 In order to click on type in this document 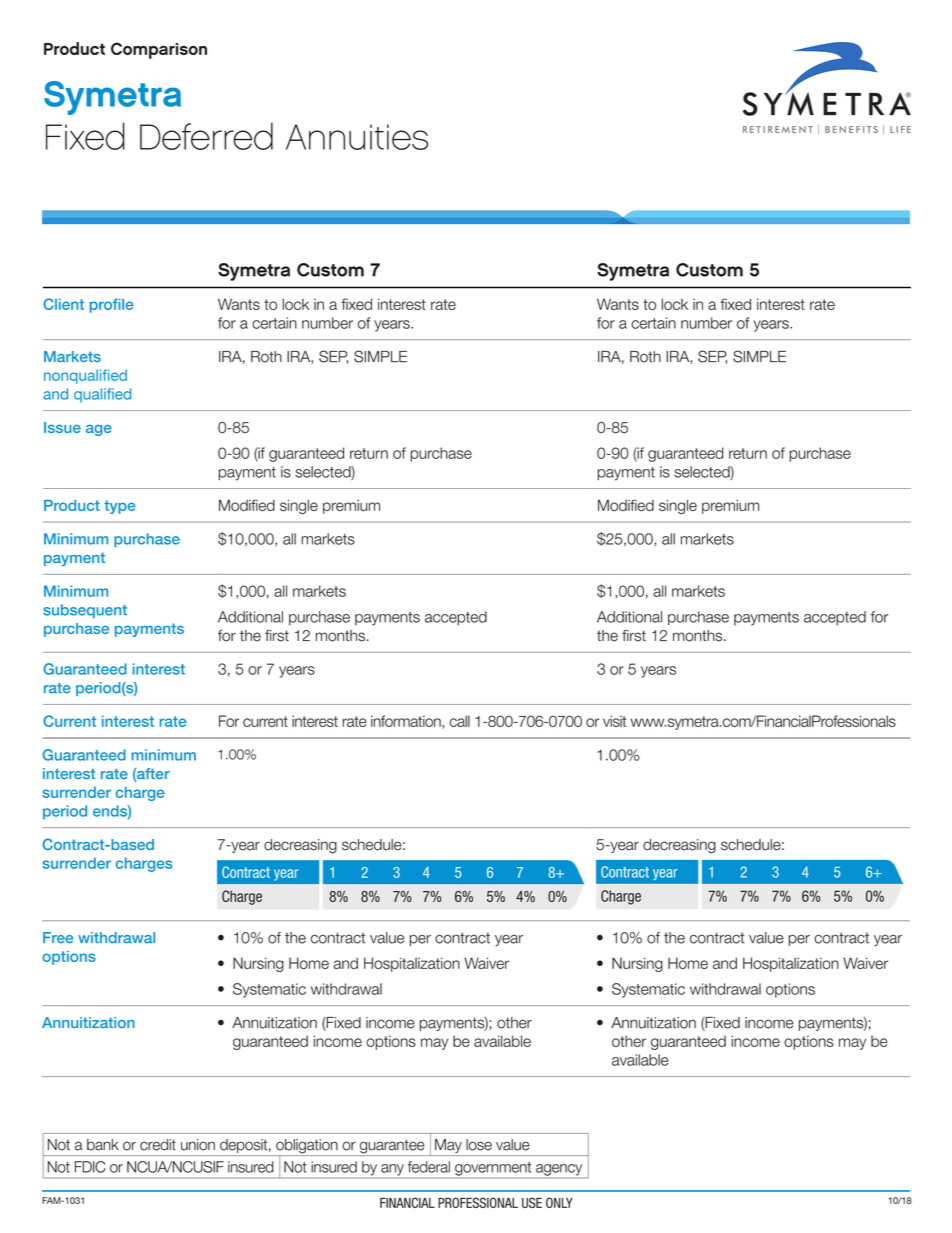, I will do `click(119, 507)`.
